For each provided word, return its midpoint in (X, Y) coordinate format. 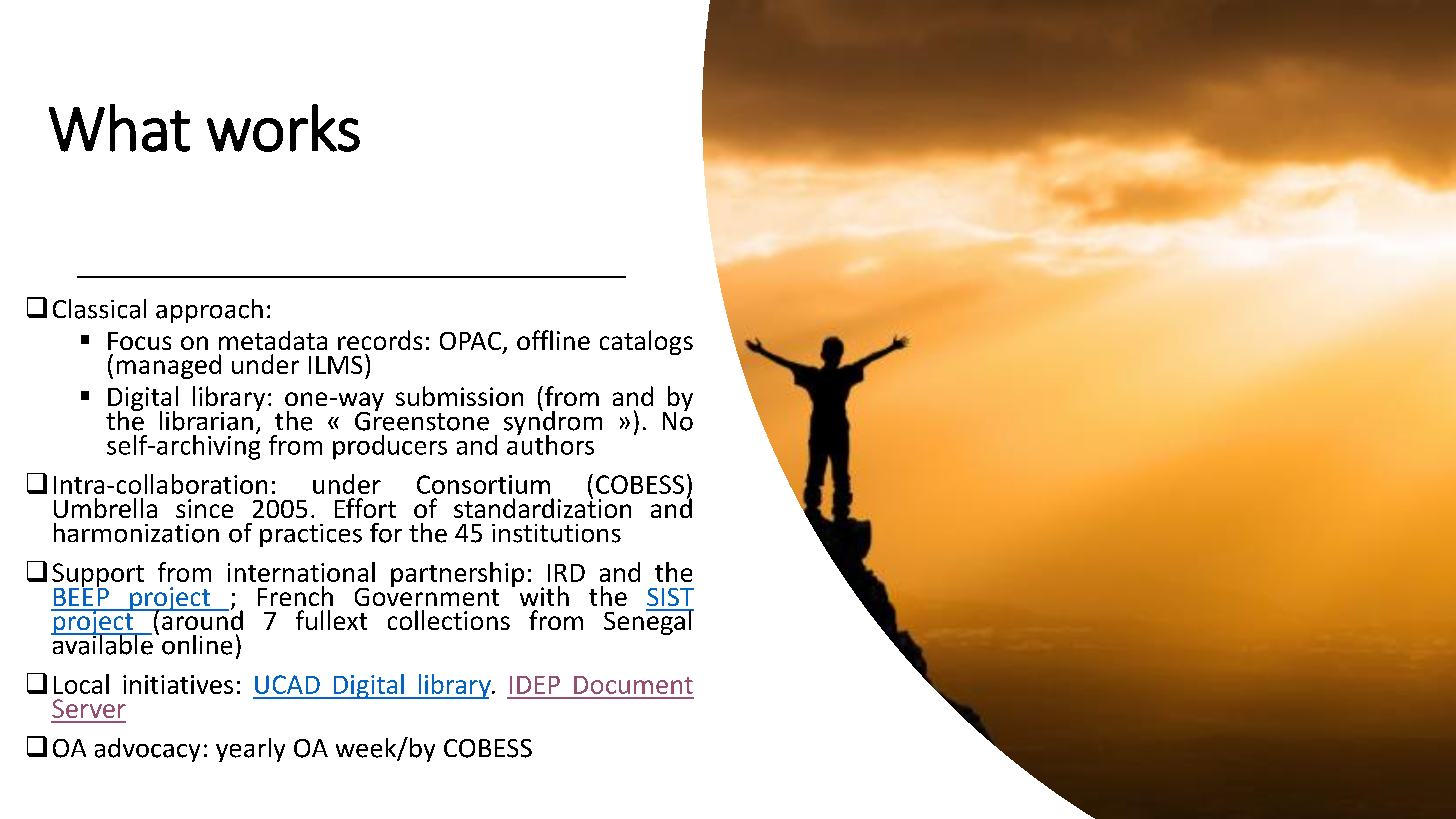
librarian (206, 421)
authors (550, 443)
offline (553, 340)
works (283, 128)
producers (390, 447)
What (119, 128)
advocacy (147, 750)
